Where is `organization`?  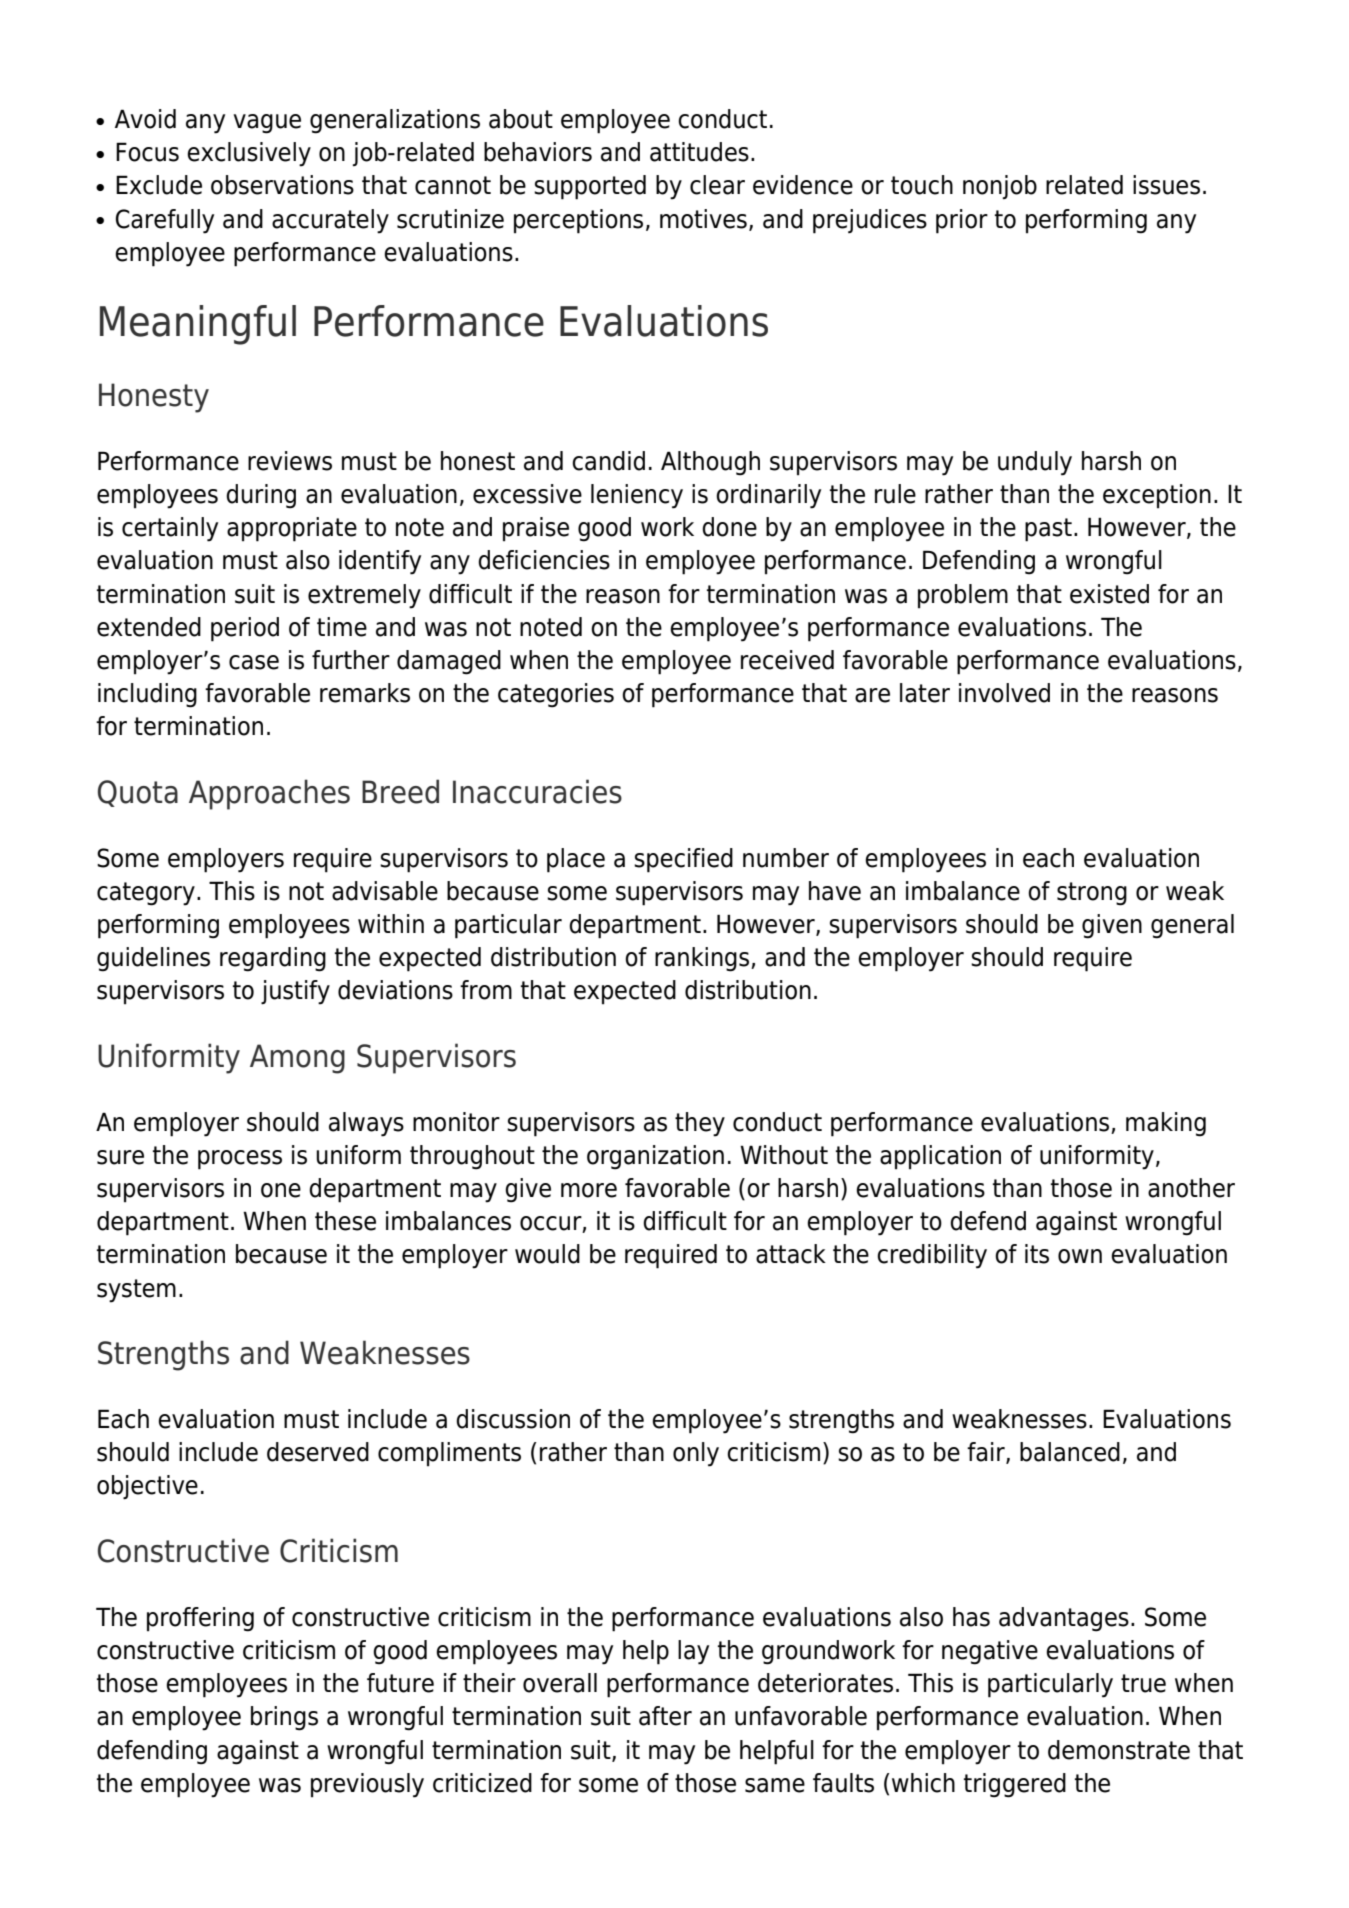 organization is located at coordinates (655, 1157).
